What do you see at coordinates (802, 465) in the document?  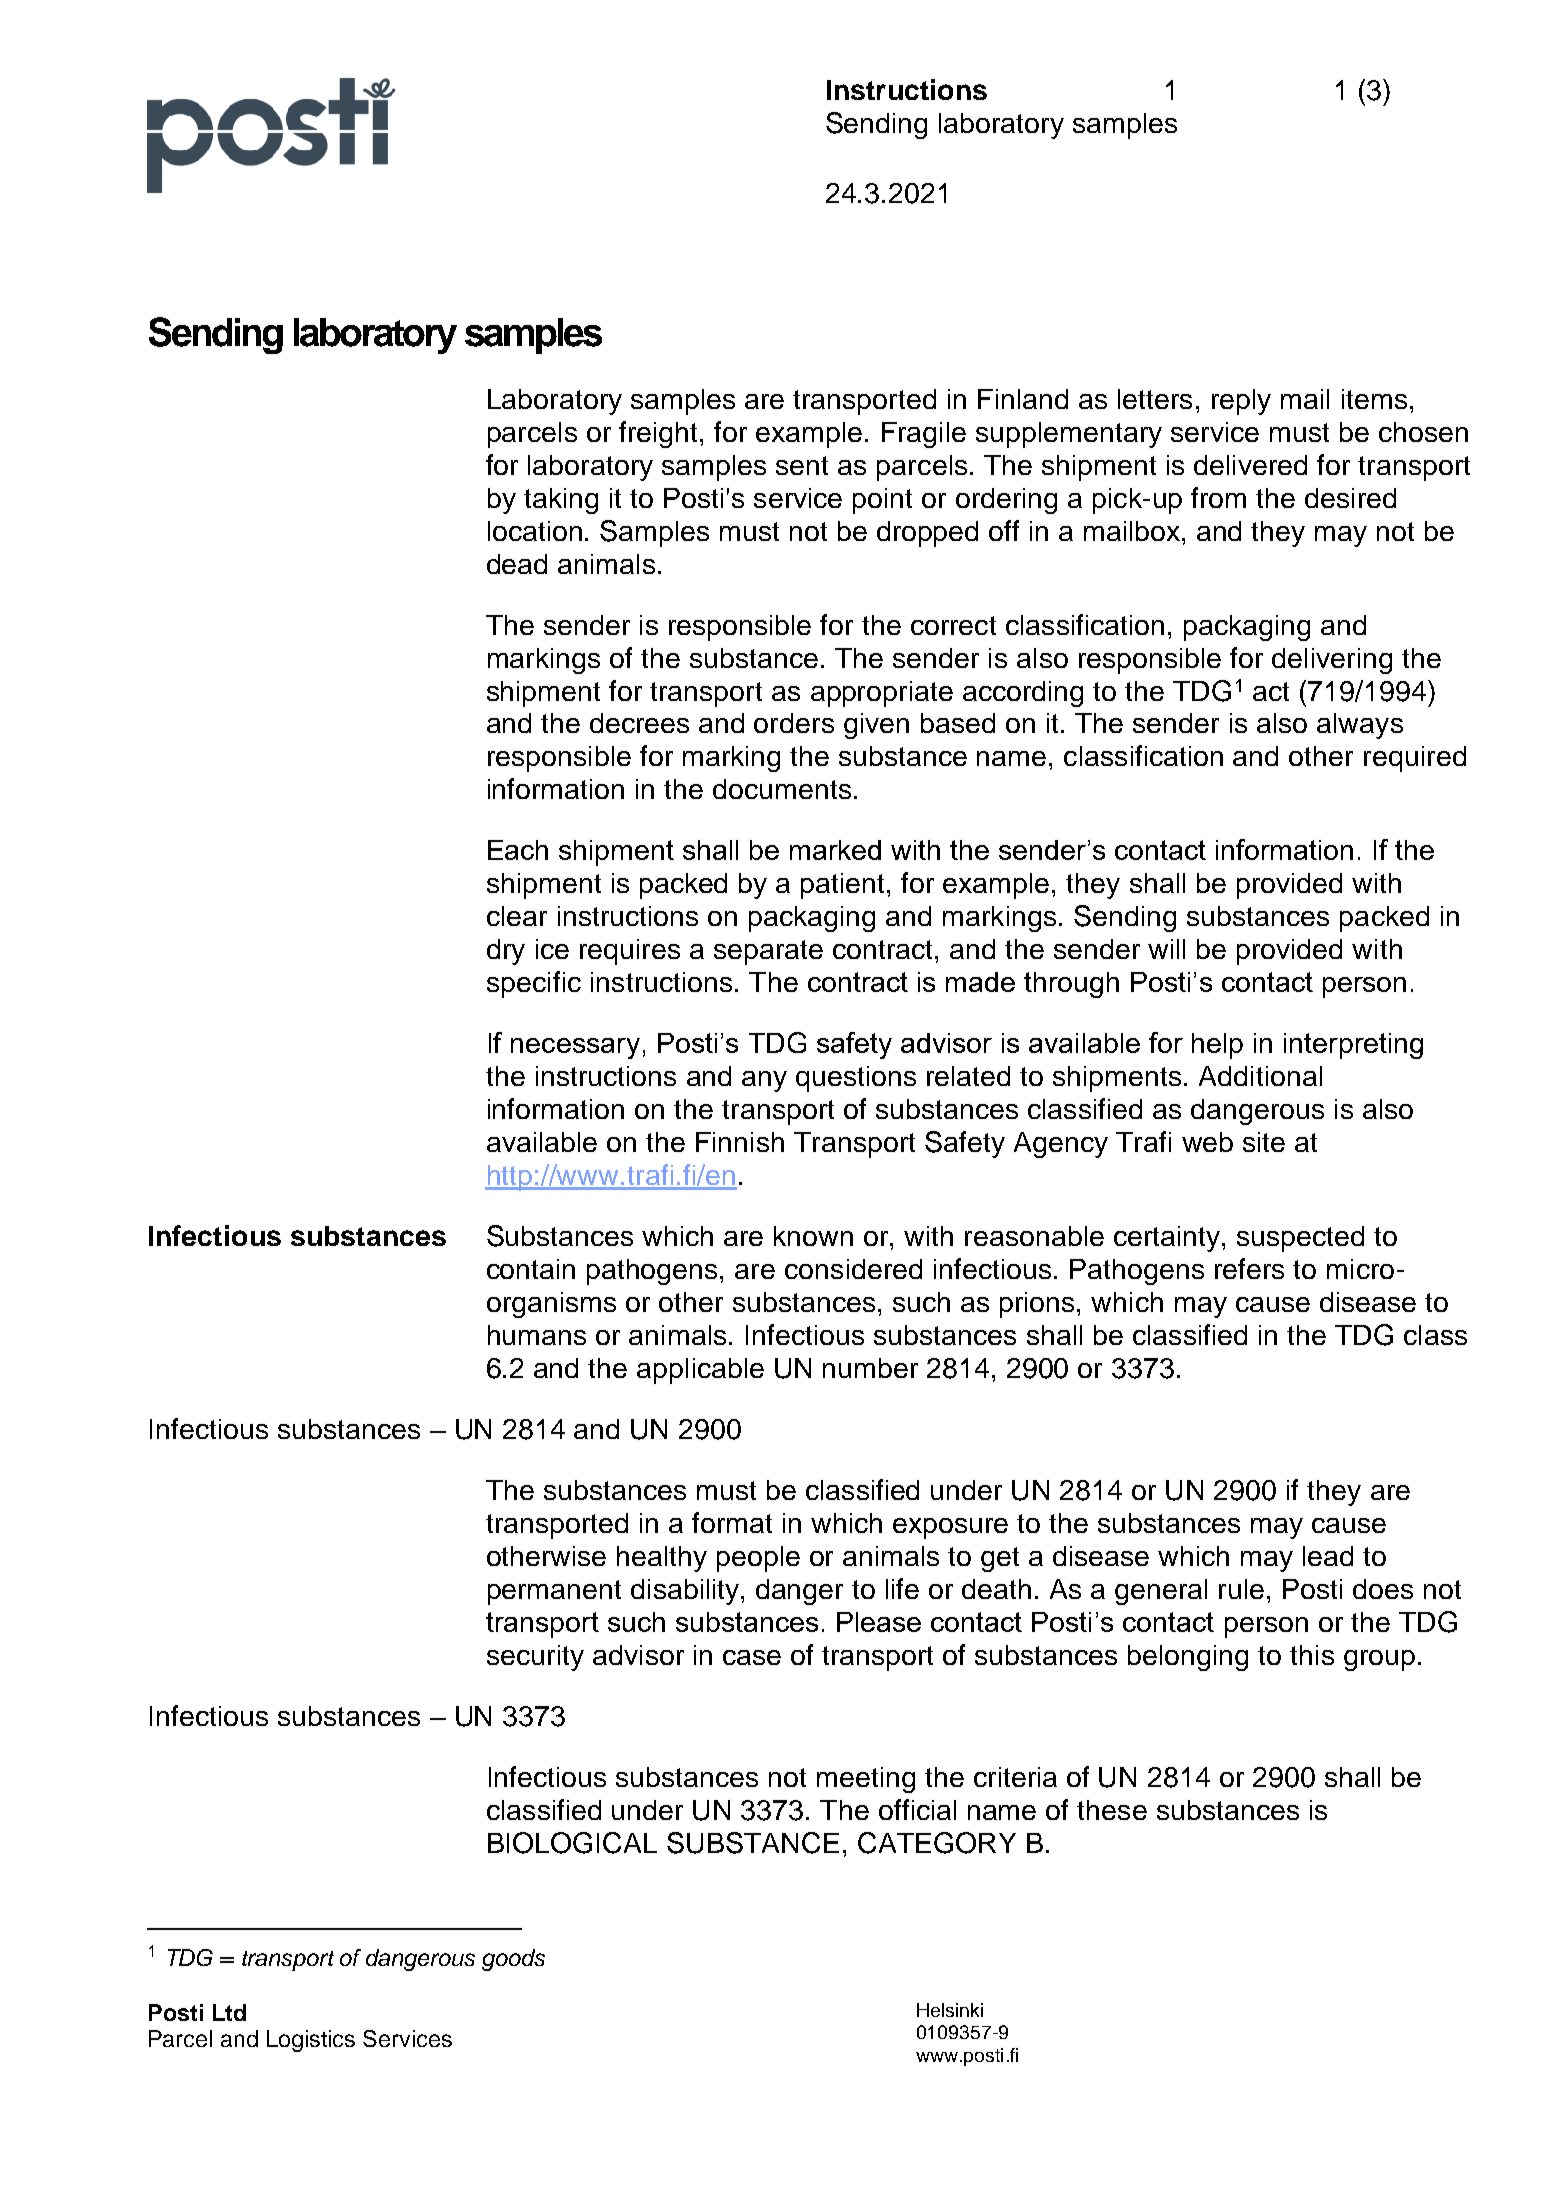 I see `sent` at bounding box center [802, 465].
